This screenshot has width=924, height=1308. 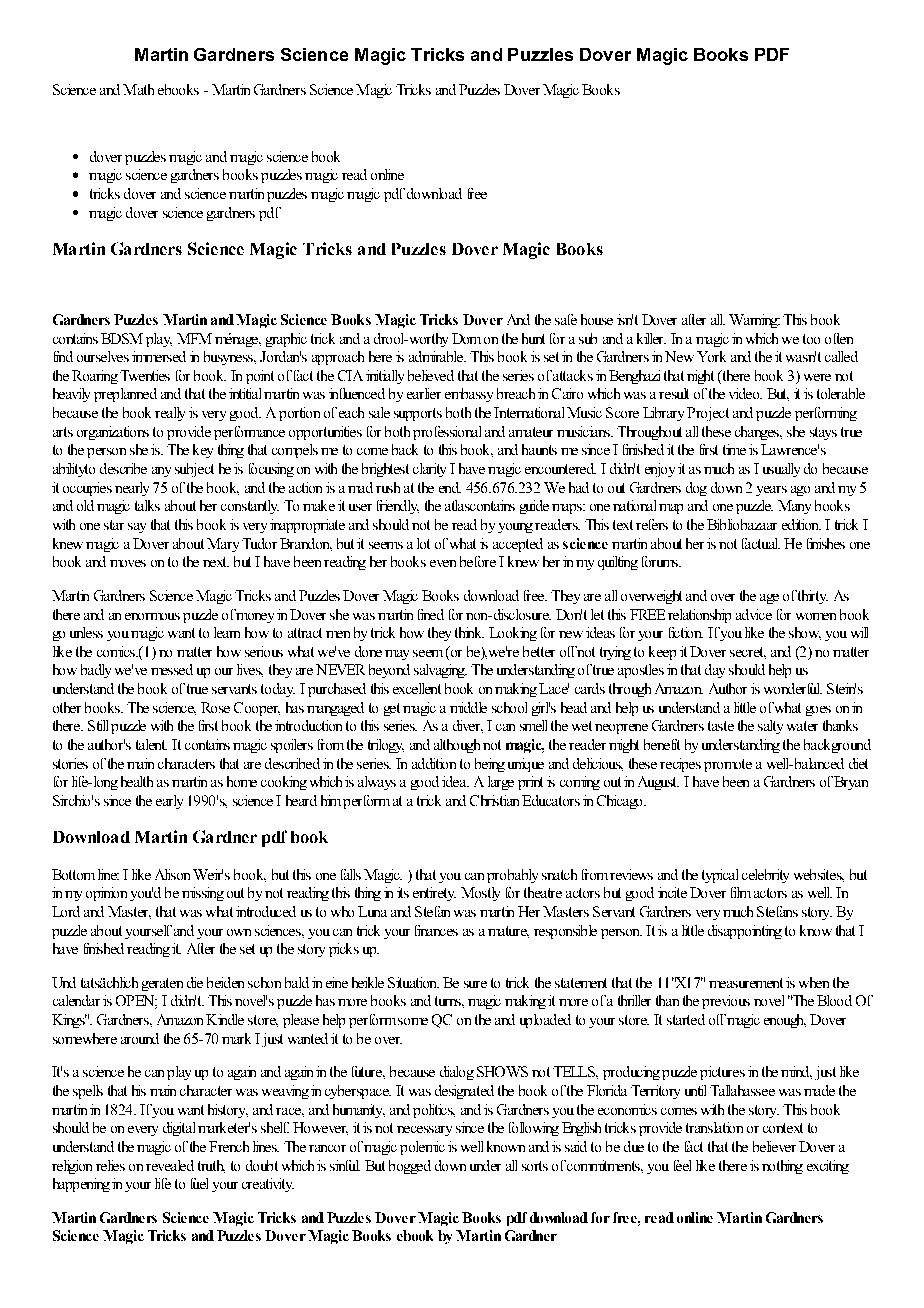 I want to click on revealed, so click(x=170, y=1165).
